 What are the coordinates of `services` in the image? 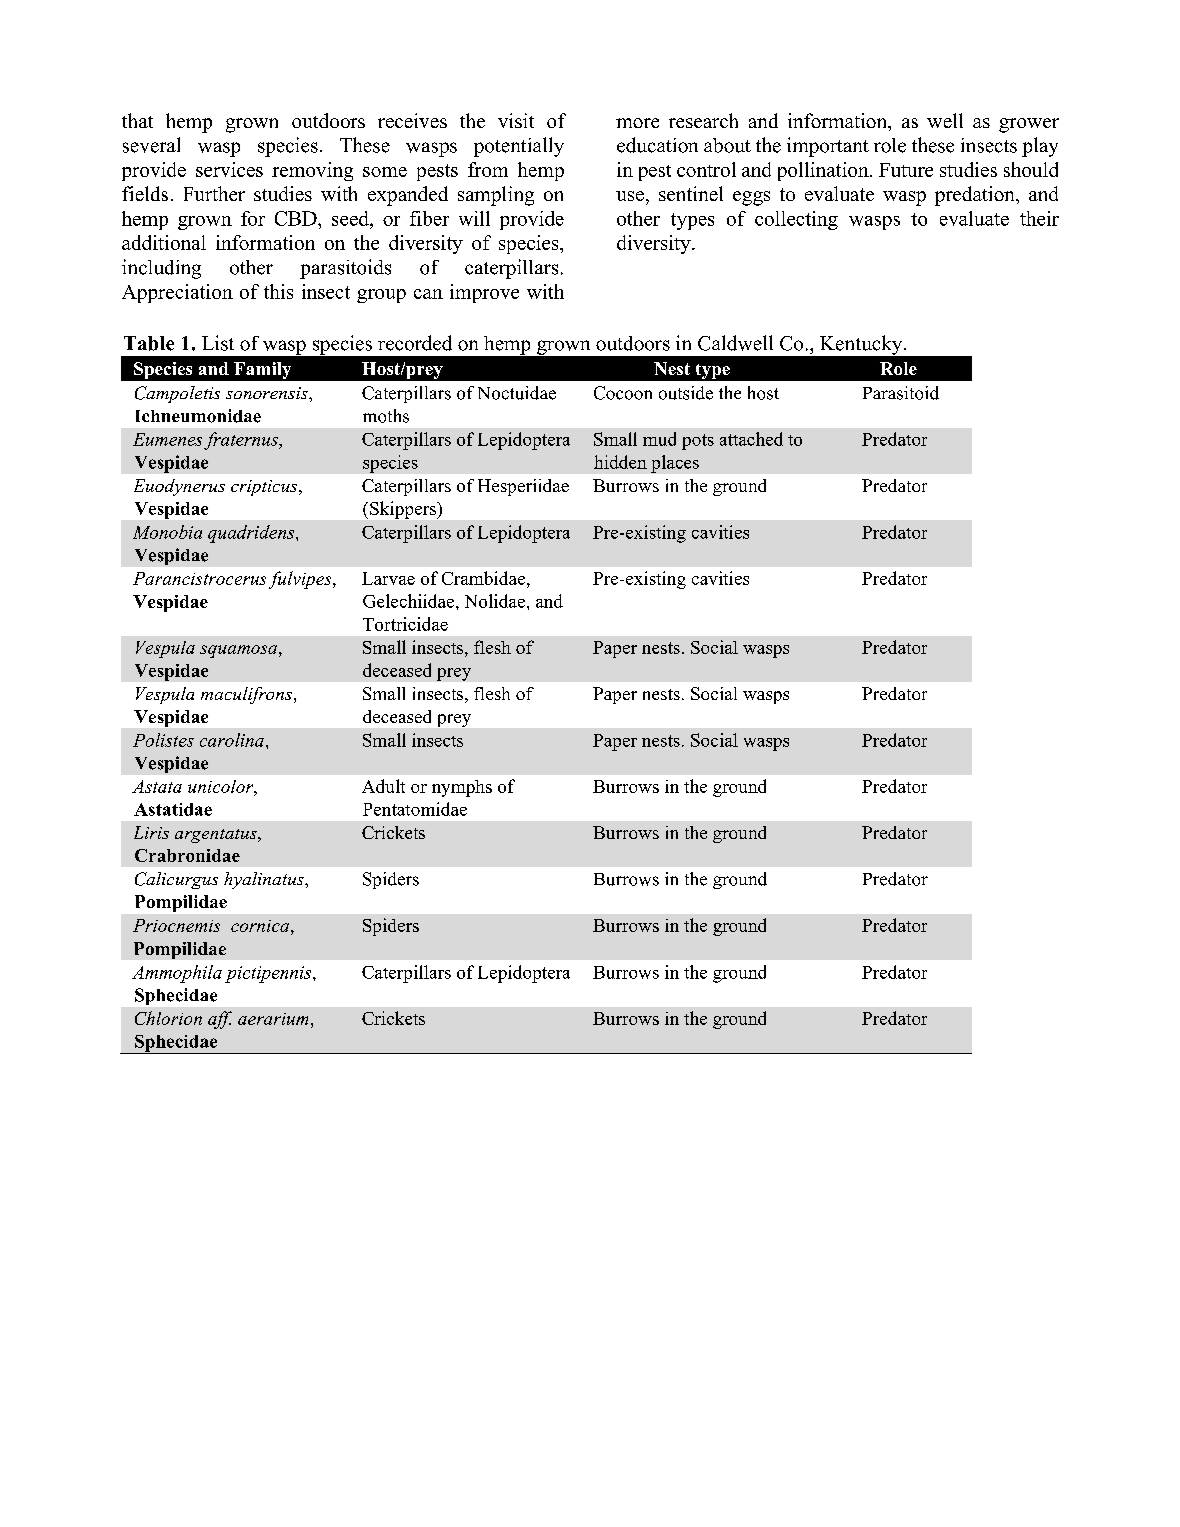 It's located at (229, 169).
